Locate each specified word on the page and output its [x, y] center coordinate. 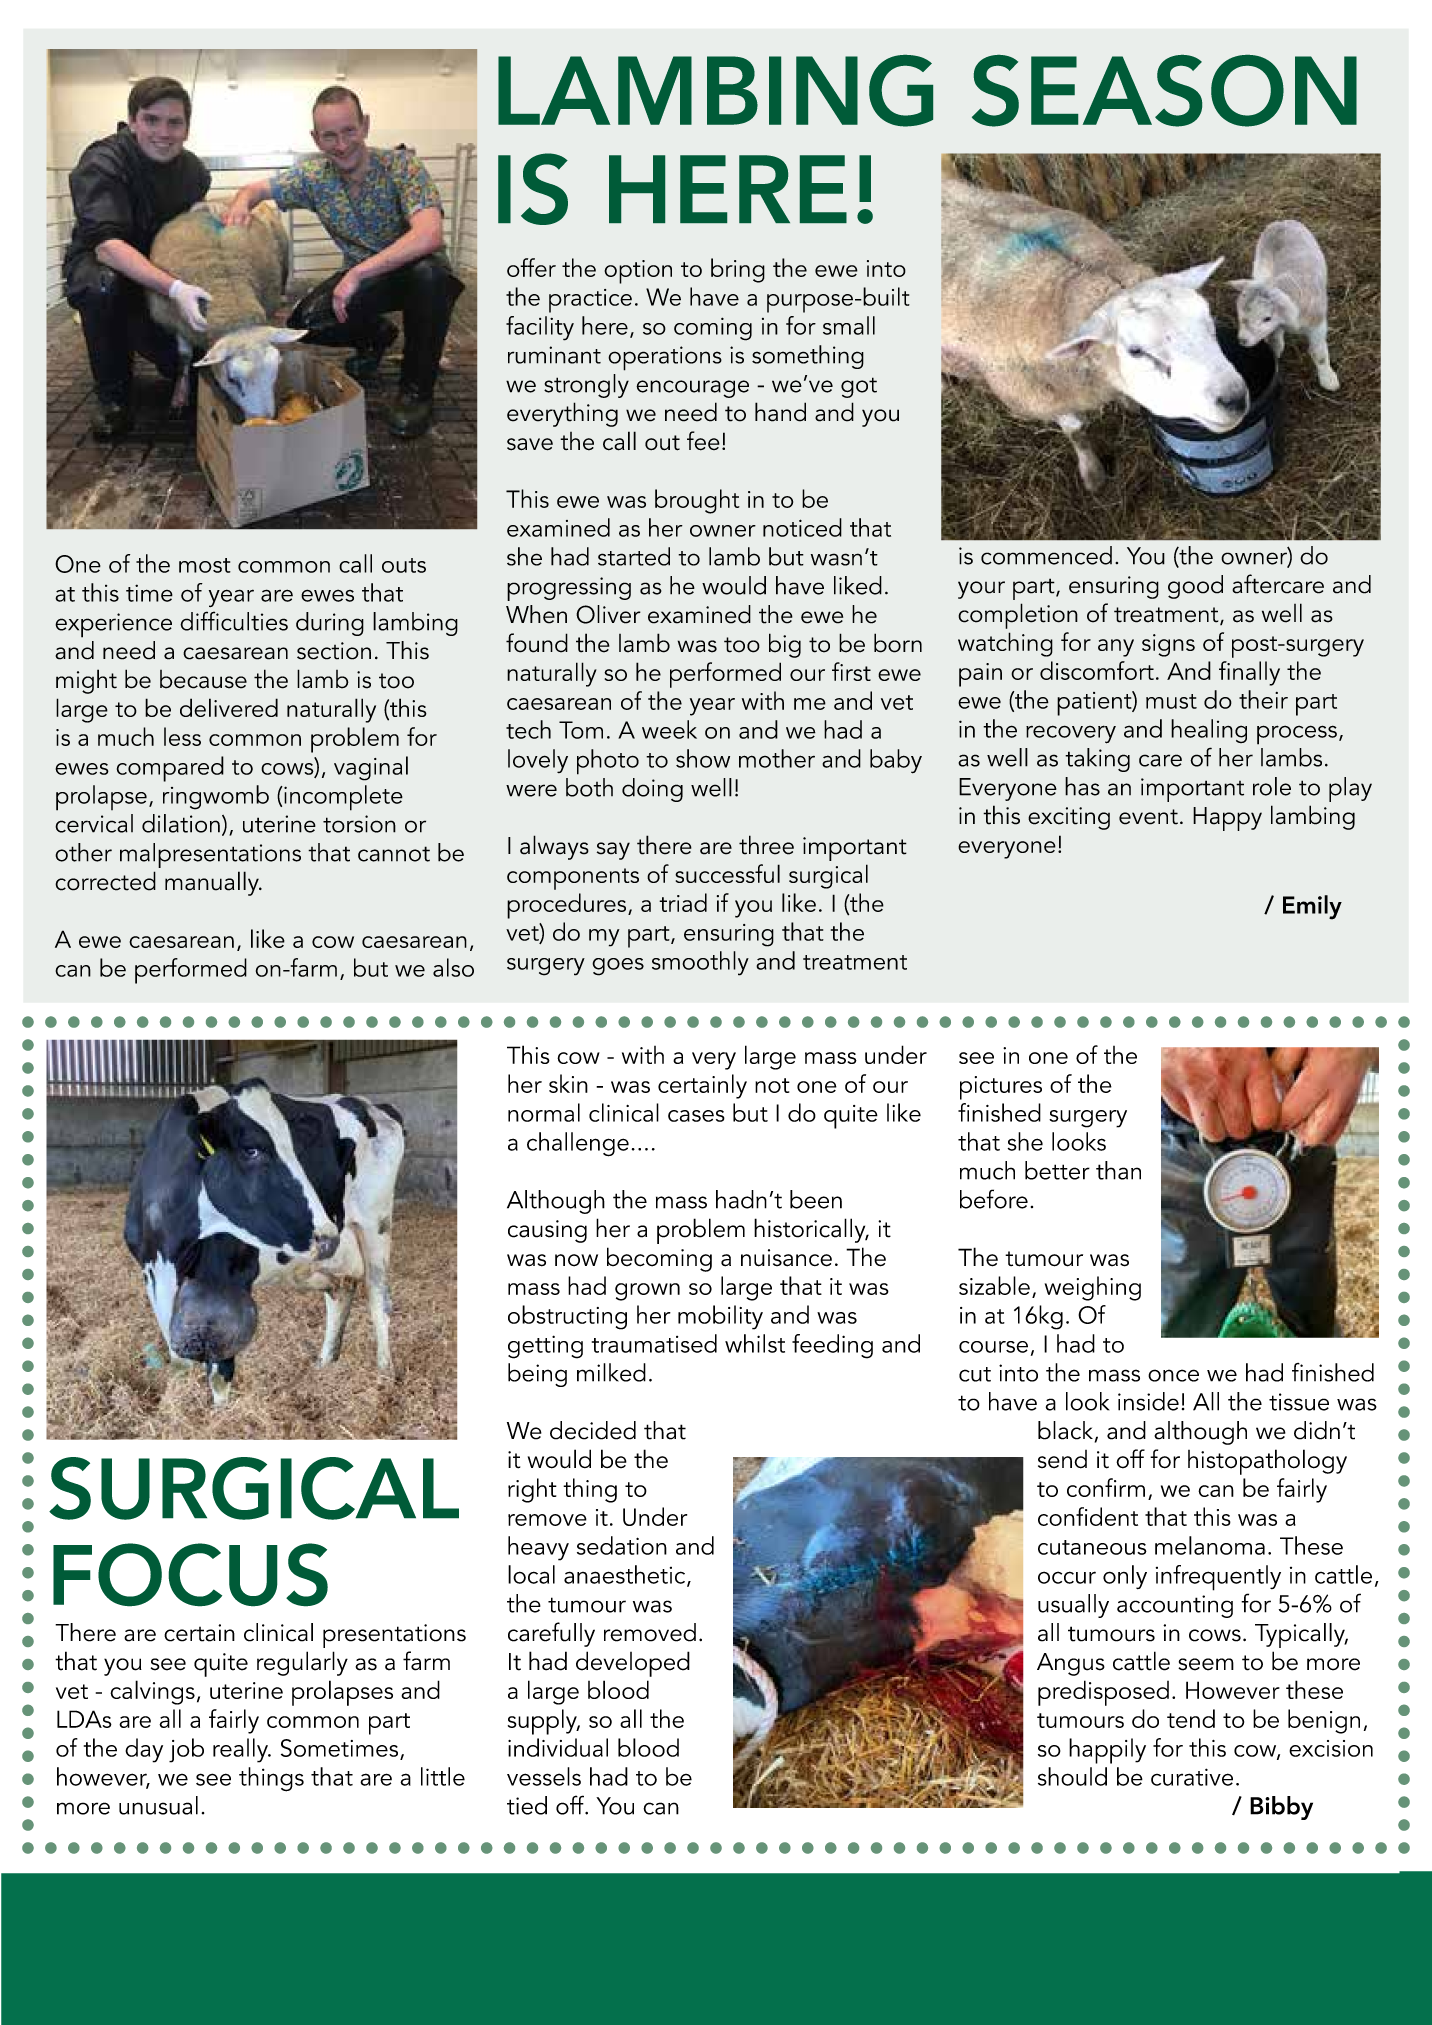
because [203, 679]
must [1171, 701]
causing [547, 1231]
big [785, 645]
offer [531, 267]
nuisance [786, 1258]
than [1118, 1170]
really [241, 1750]
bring [738, 270]
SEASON [1164, 91]
